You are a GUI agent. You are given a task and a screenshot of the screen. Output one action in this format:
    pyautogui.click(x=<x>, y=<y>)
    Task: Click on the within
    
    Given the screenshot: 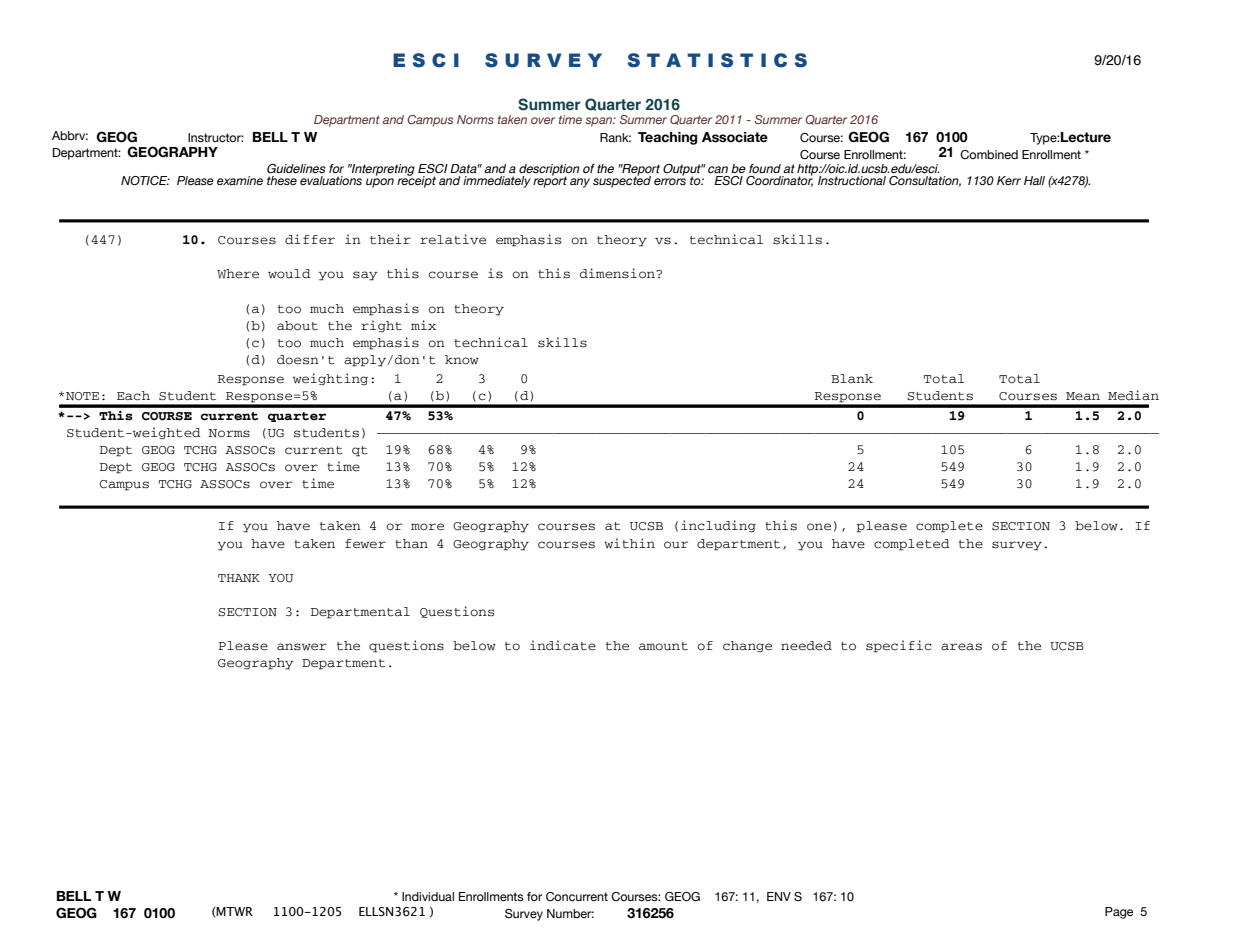 What is the action you would take?
    pyautogui.click(x=629, y=543)
